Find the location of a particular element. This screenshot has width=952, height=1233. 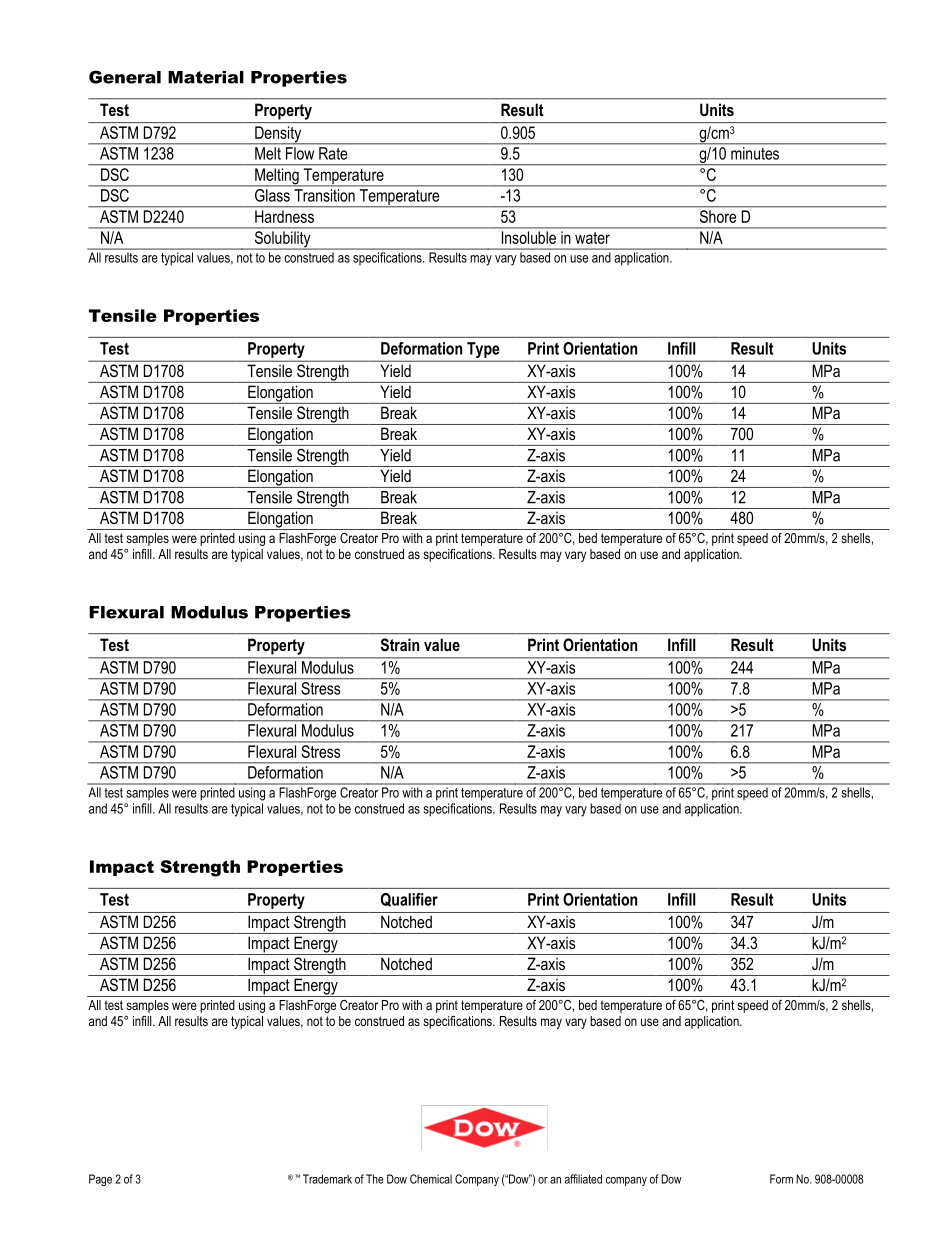

Rate is located at coordinates (333, 153).
